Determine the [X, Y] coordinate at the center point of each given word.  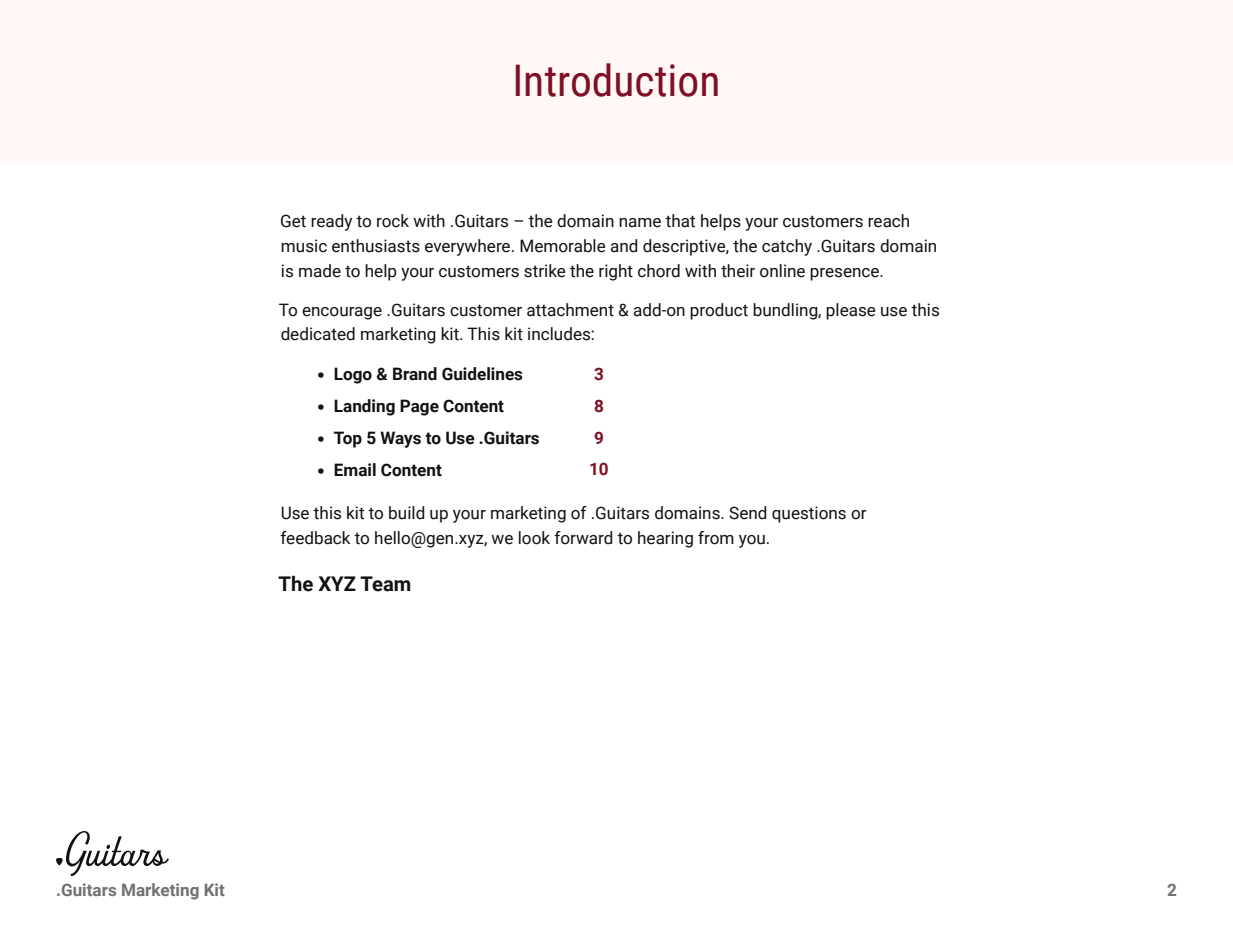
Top [348, 439]
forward [583, 538]
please [851, 311]
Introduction [616, 80]
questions [809, 514]
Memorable [563, 246]
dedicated [318, 334]
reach [888, 221]
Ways [400, 439]
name [640, 223]
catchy [787, 247]
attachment [570, 310]
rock [393, 221]
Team [385, 584]
